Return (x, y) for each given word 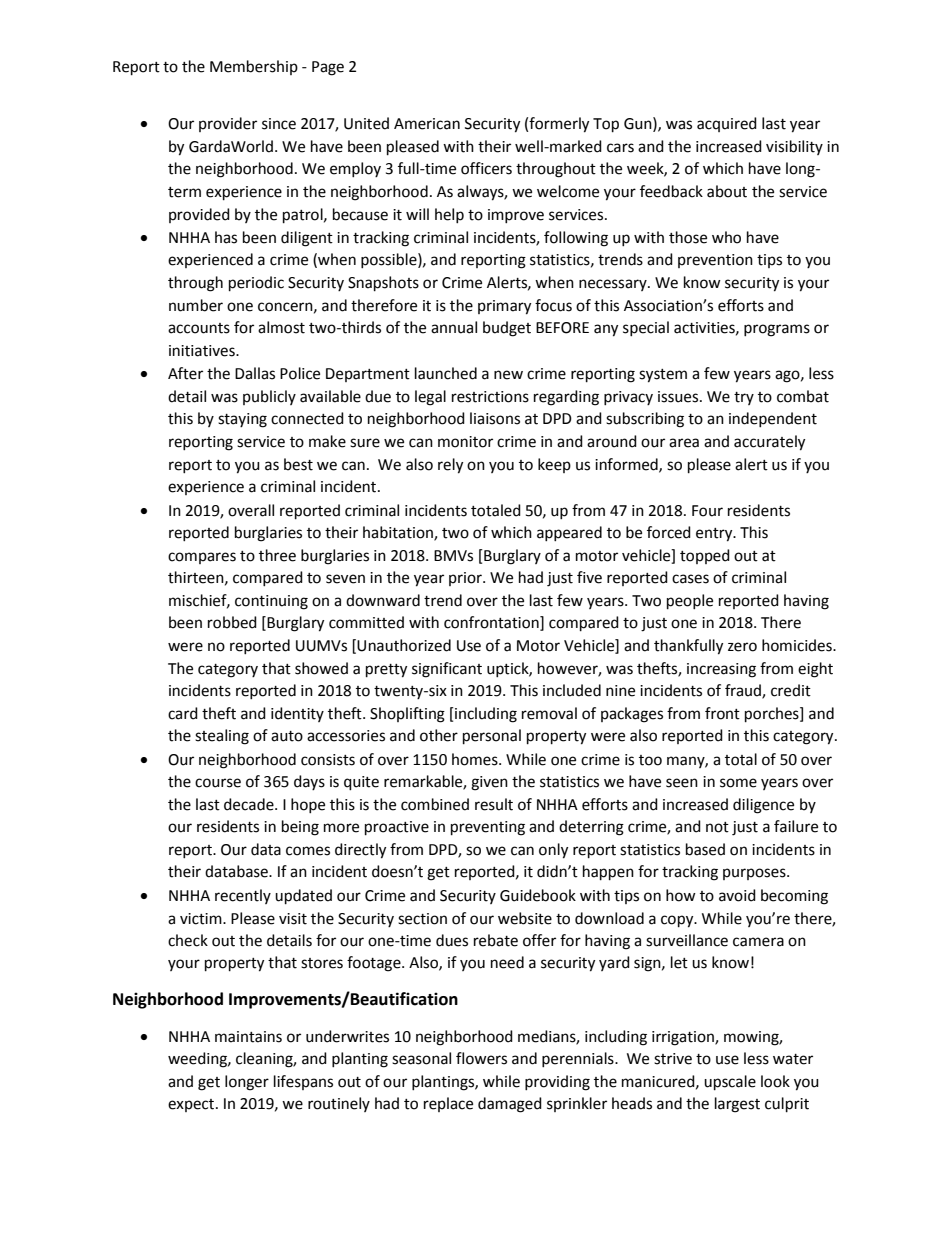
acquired (727, 124)
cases (690, 579)
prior (466, 579)
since (279, 124)
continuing (271, 602)
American (427, 124)
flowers (481, 1058)
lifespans (303, 1082)
